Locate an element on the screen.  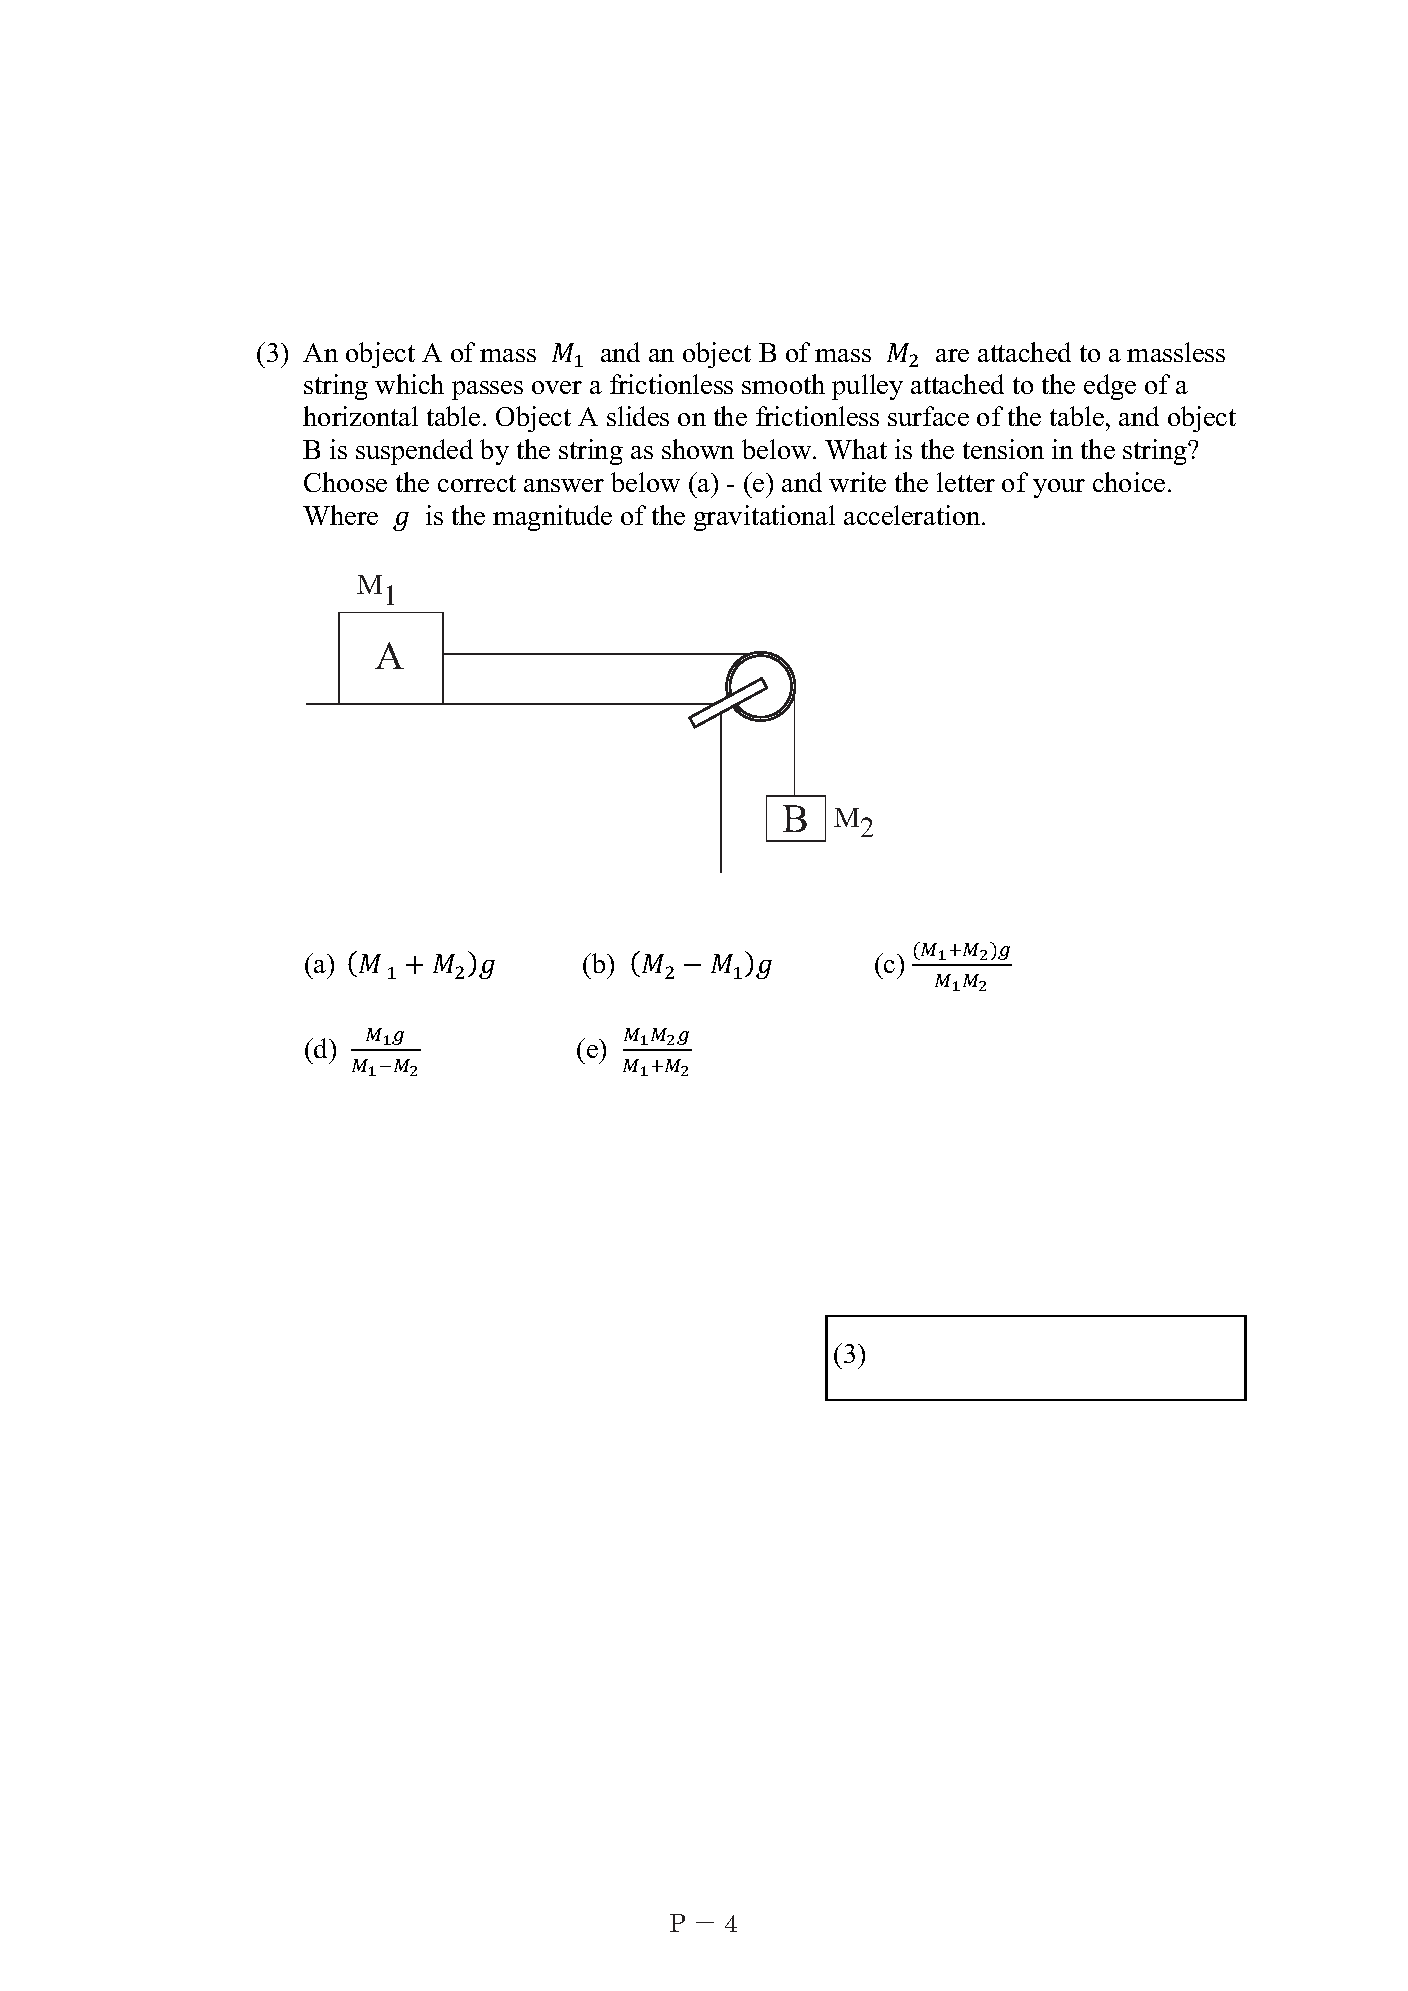
are is located at coordinates (952, 355).
